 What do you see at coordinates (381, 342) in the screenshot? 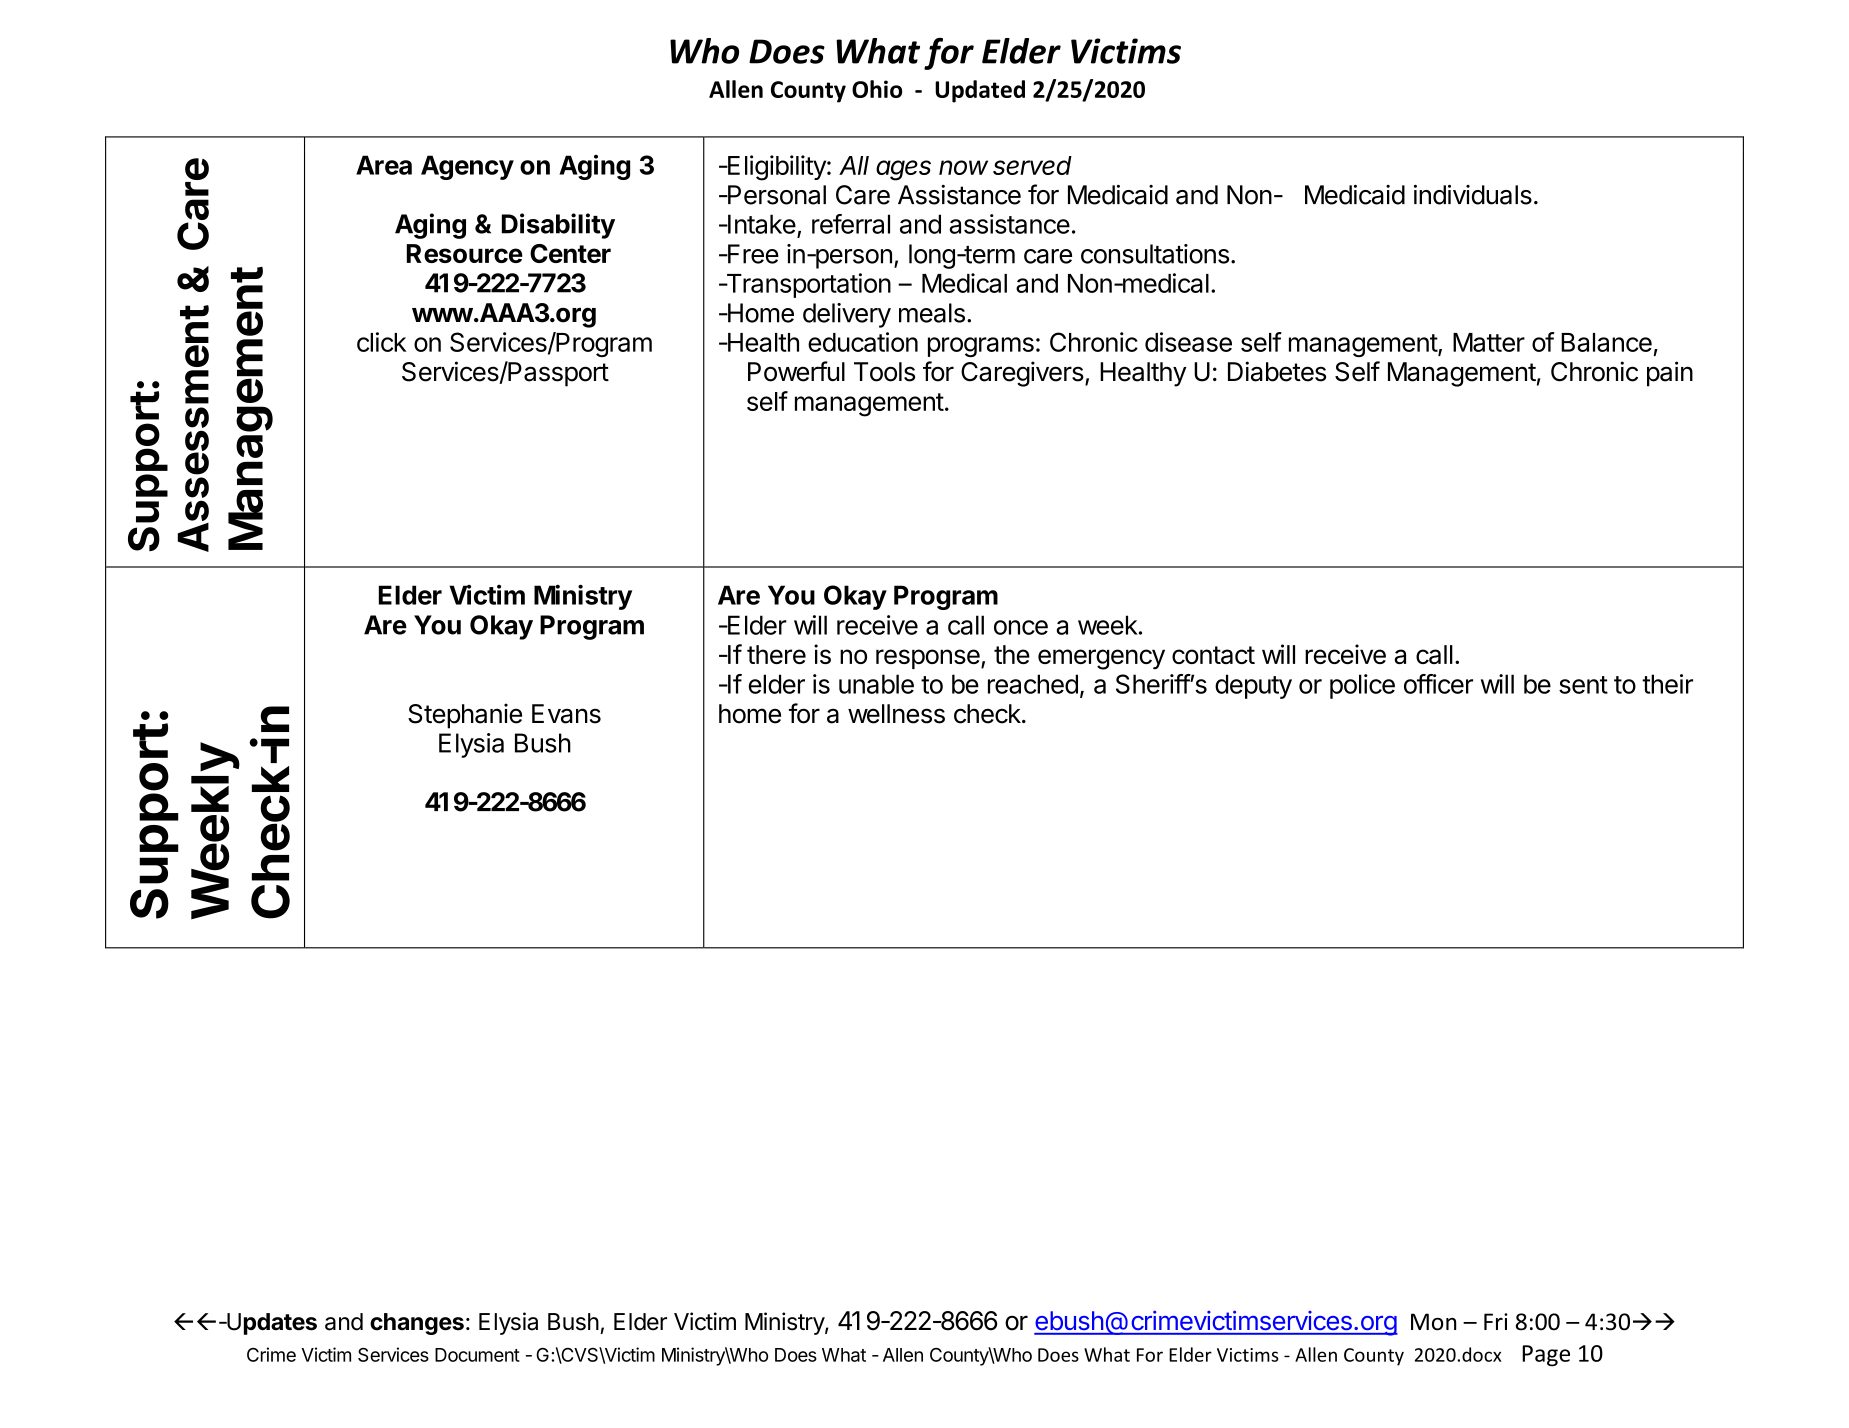
I see `click` at bounding box center [381, 342].
